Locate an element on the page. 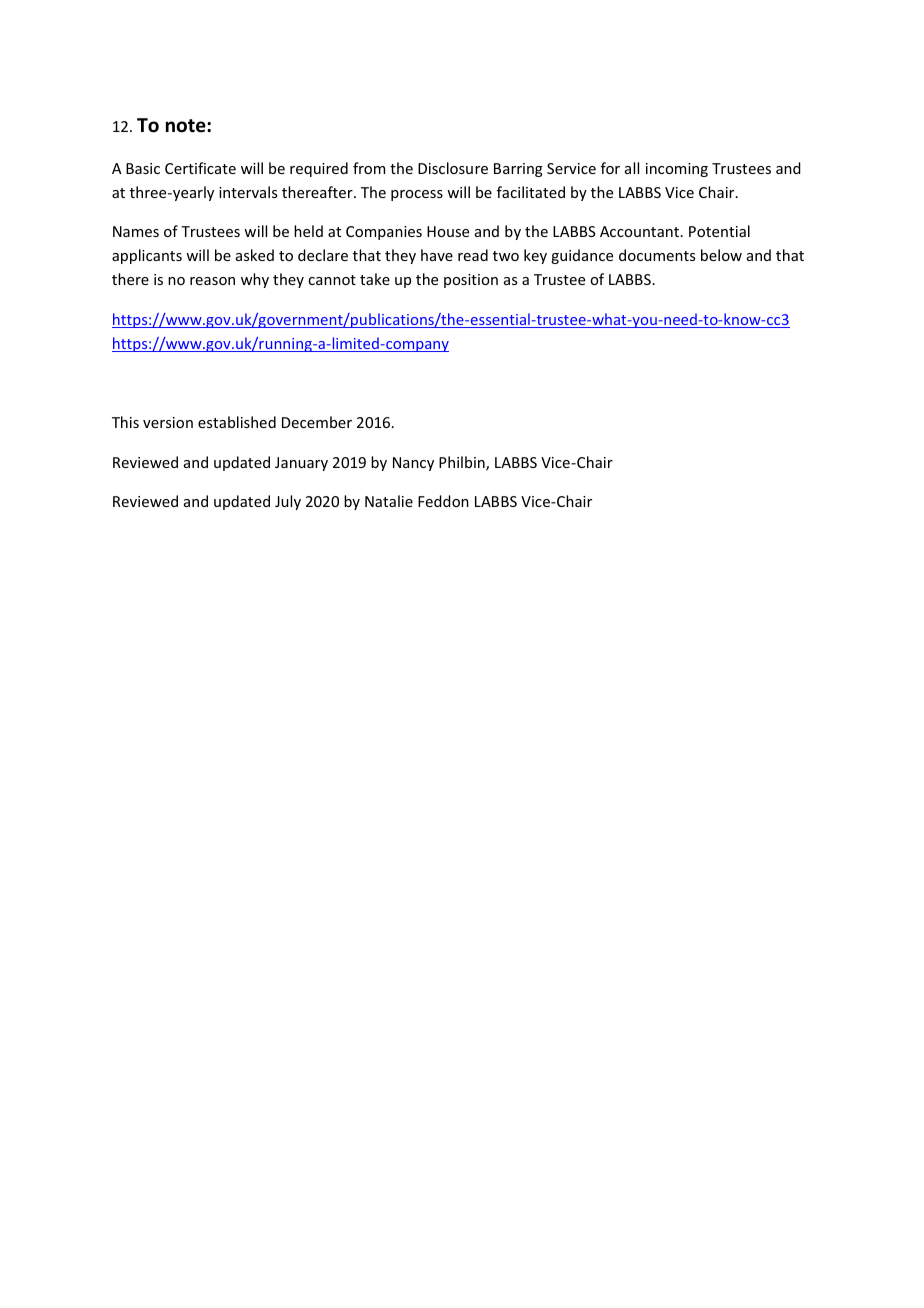 The image size is (924, 1308). reason is located at coordinates (212, 281).
